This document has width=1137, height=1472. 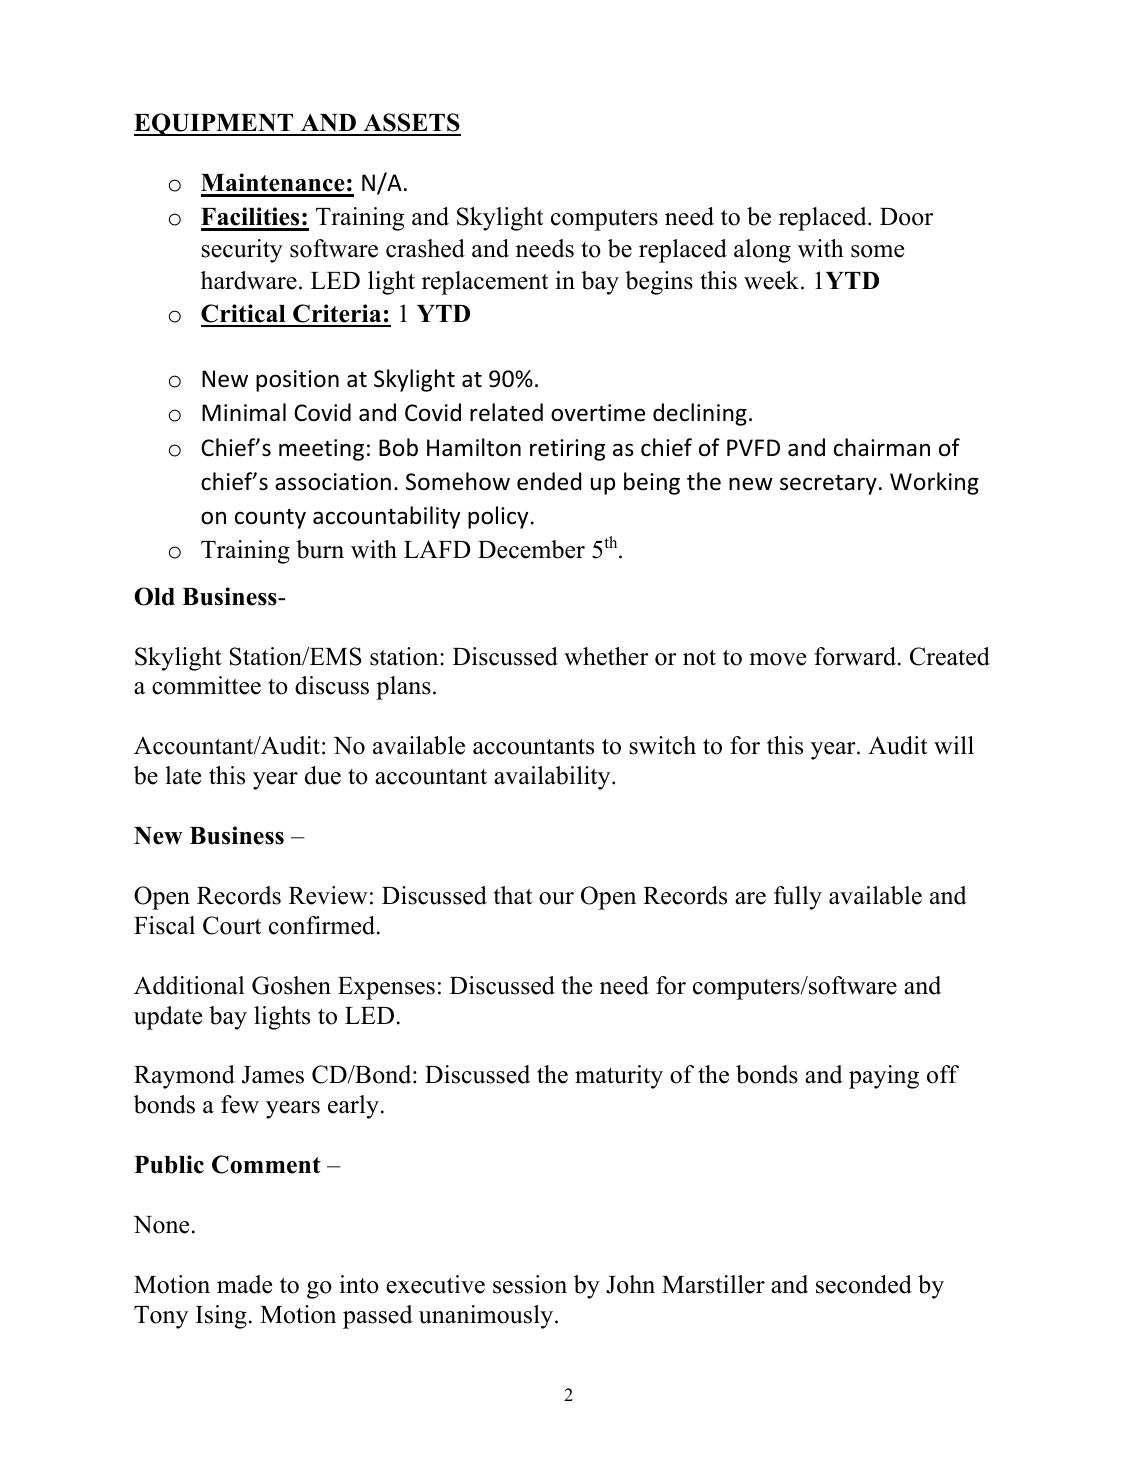 I want to click on paying, so click(x=884, y=1077).
